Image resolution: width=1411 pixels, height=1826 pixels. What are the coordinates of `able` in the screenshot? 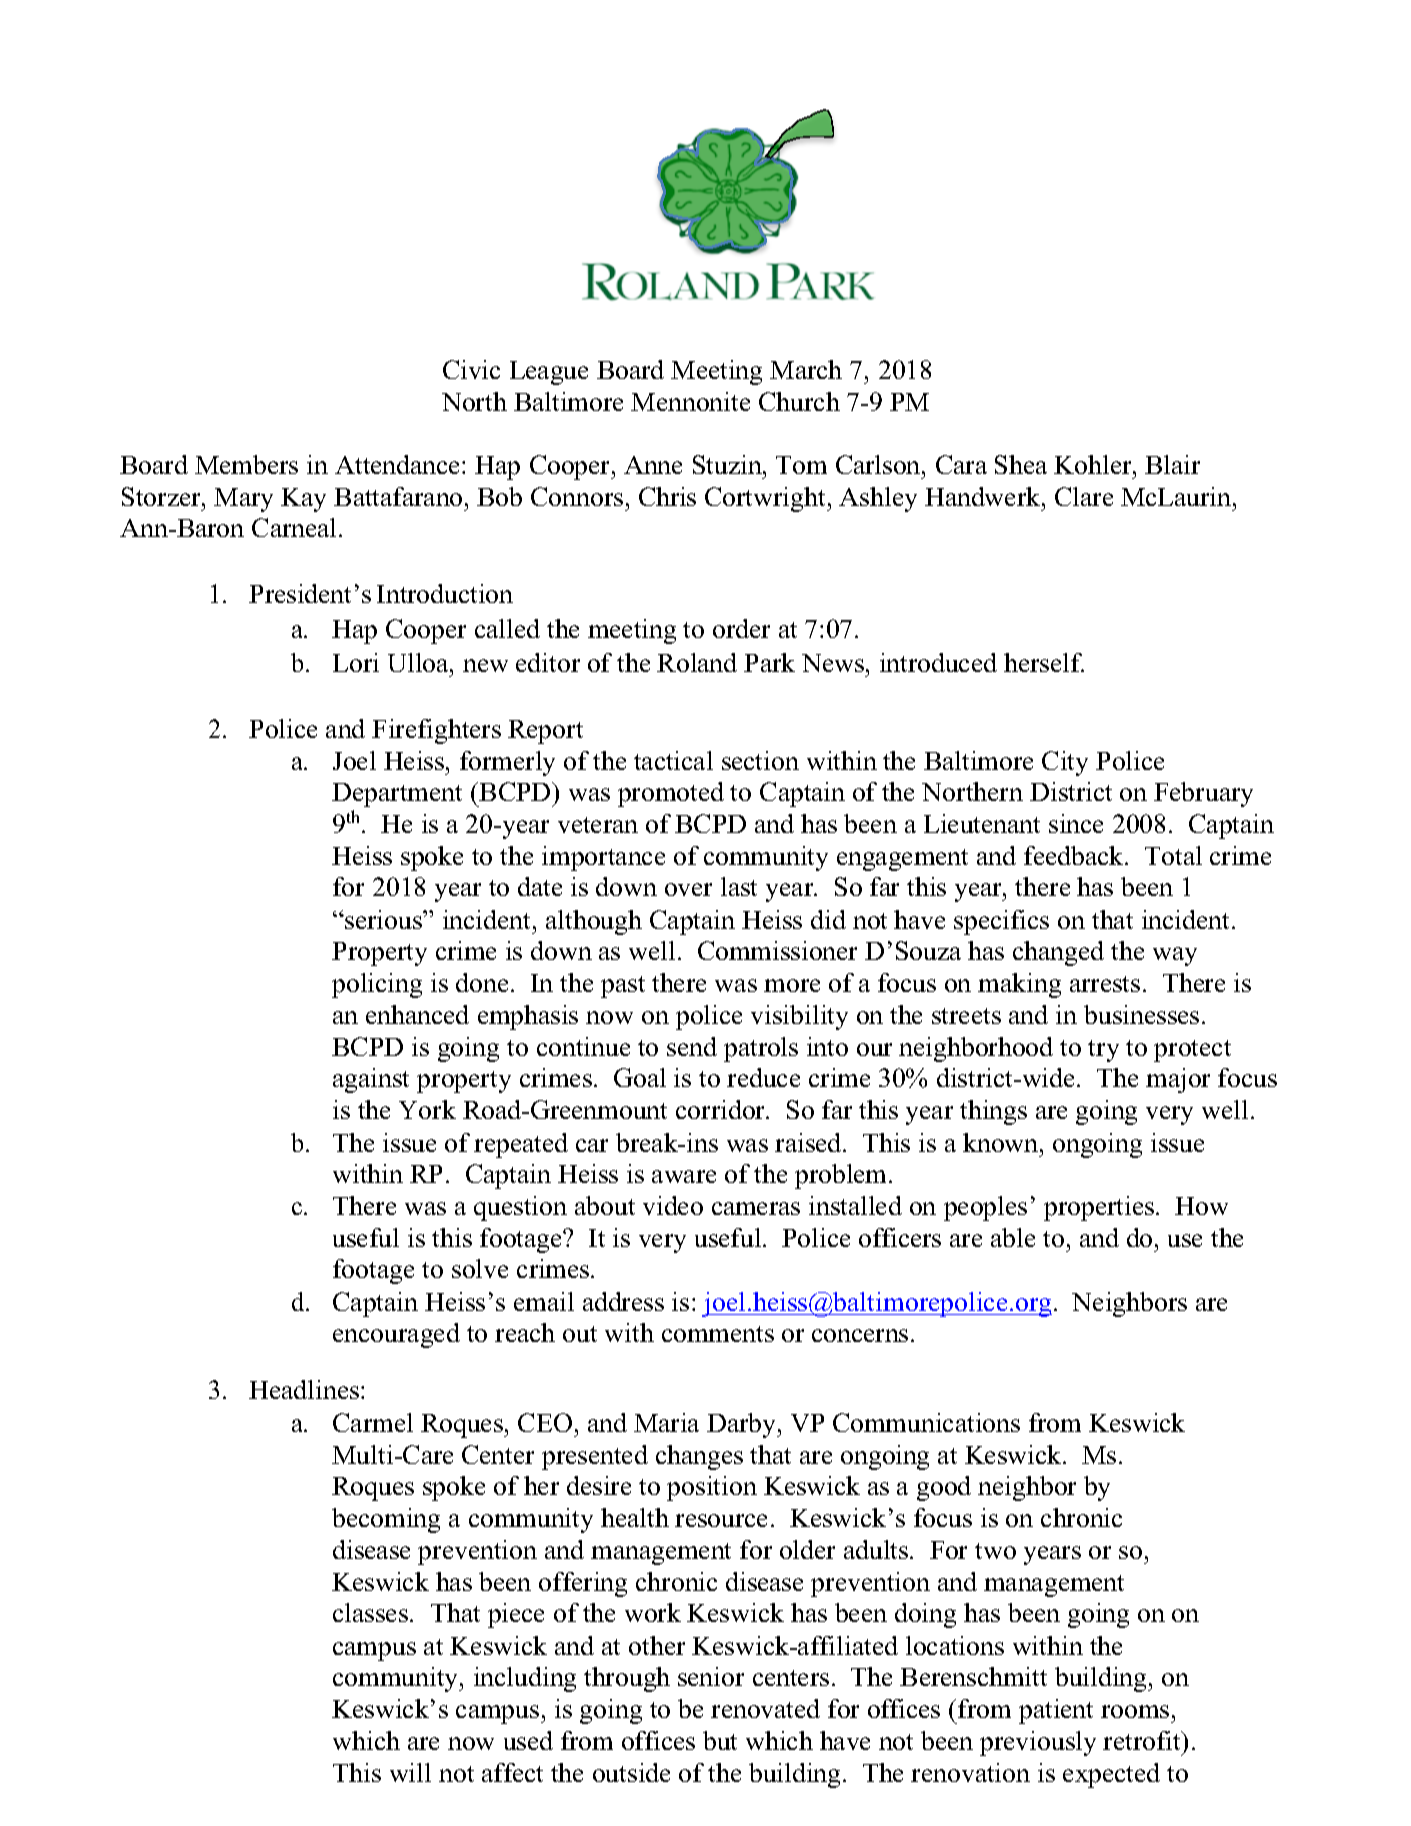 It's located at (1013, 1237).
